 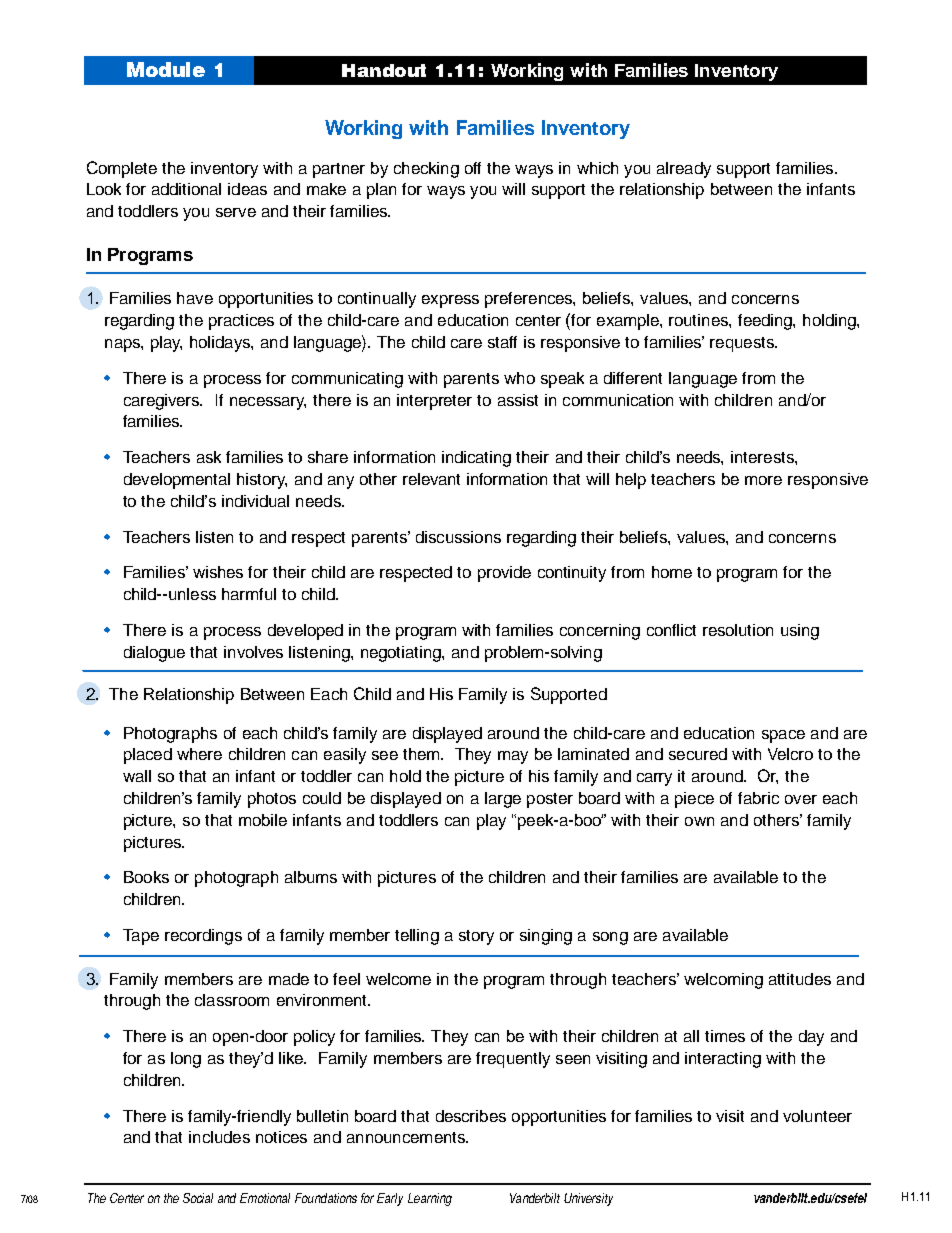 What do you see at coordinates (137, 776) in the screenshot?
I see `wall` at bounding box center [137, 776].
